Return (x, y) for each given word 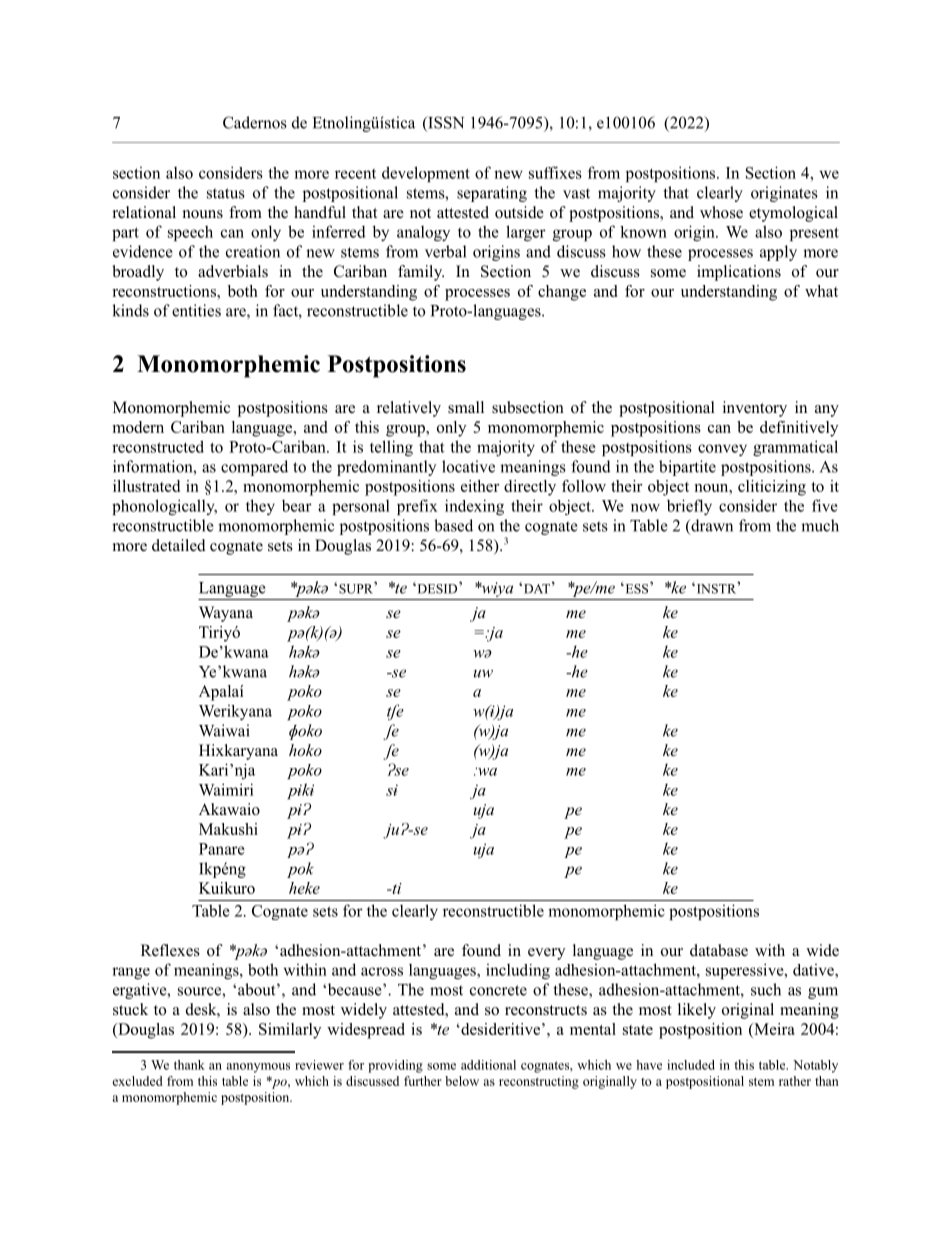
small (466, 407)
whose (721, 212)
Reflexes (170, 950)
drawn (711, 526)
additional (488, 1065)
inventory (755, 409)
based (453, 525)
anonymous (258, 1068)
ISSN (445, 123)
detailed (179, 545)
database (719, 950)
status (226, 193)
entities (196, 310)
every (546, 954)
